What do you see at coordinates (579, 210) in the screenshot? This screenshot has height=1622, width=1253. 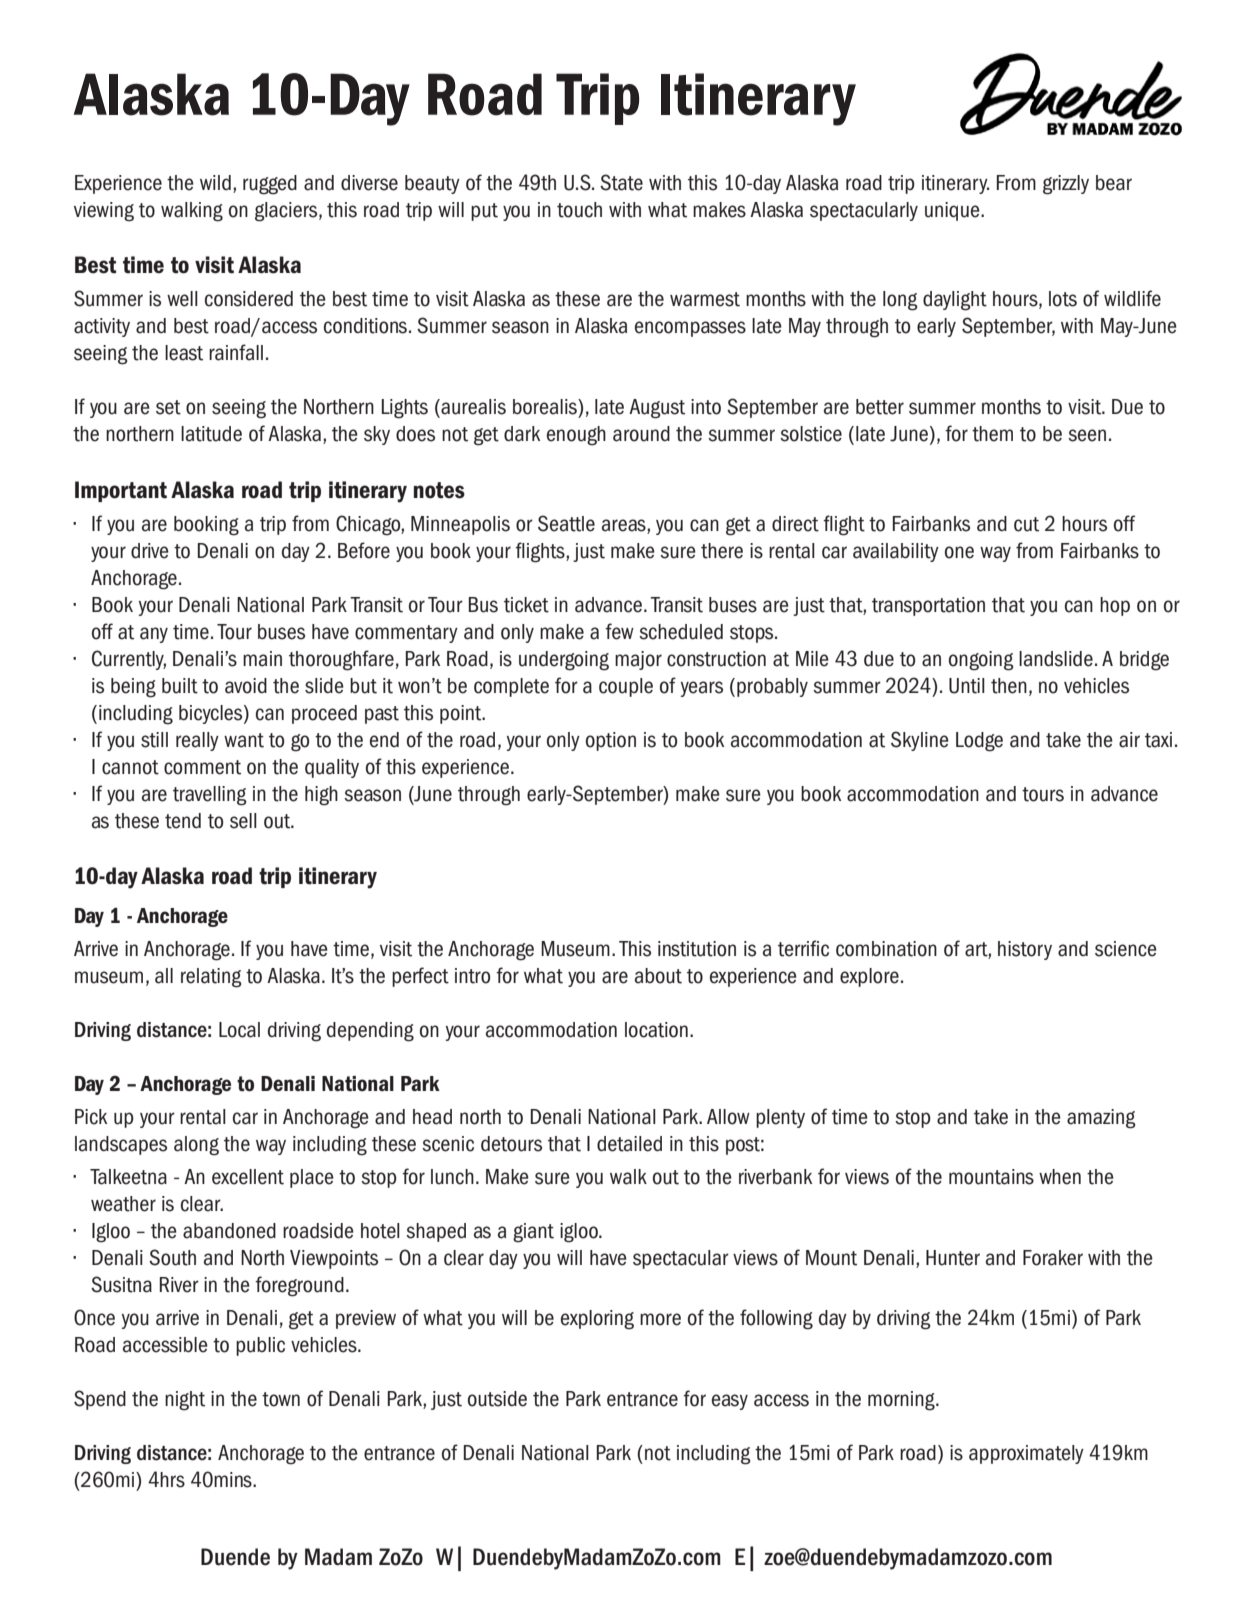 I see `touch` at bounding box center [579, 210].
